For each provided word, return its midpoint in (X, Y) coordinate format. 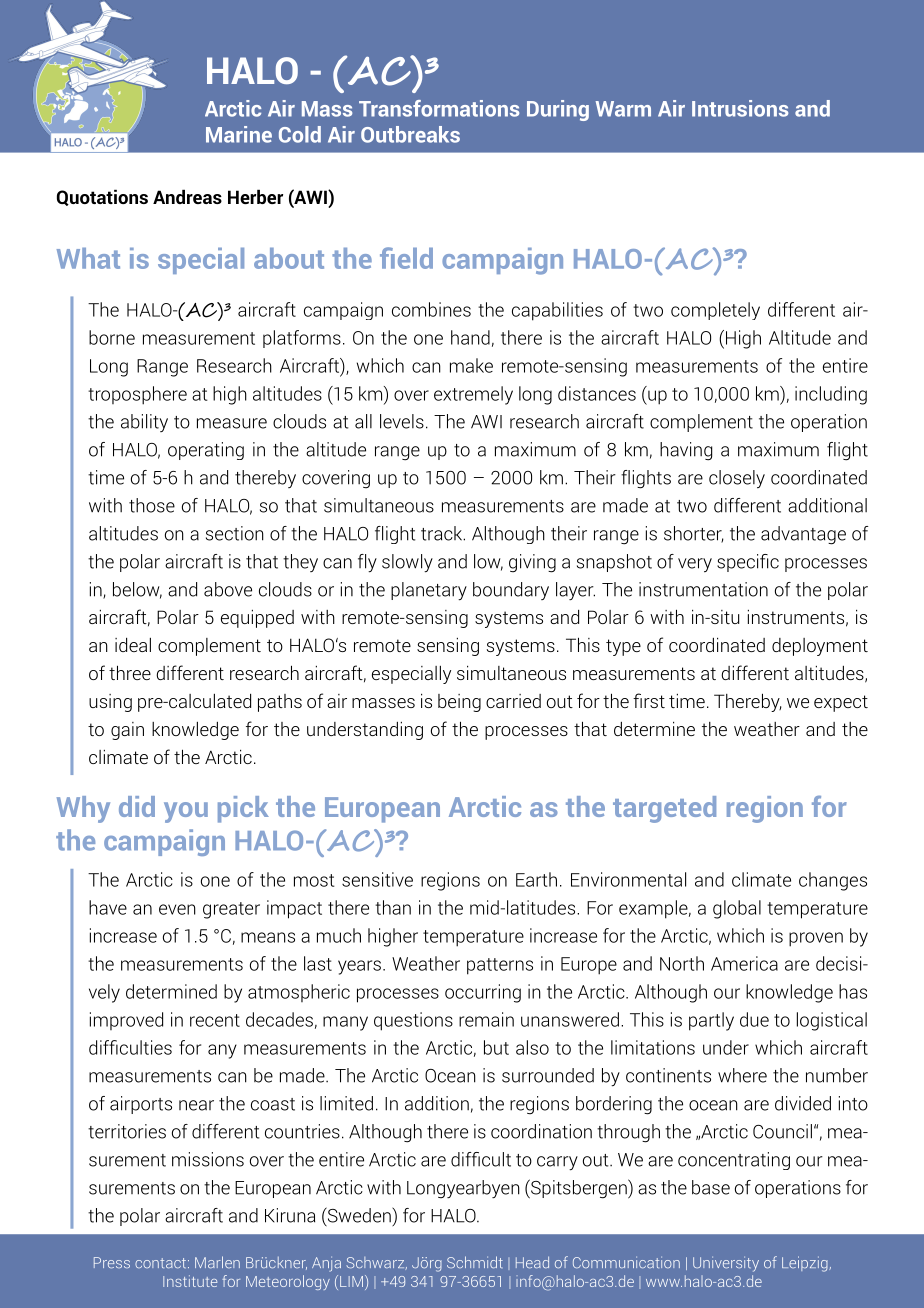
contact (162, 1263)
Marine (239, 134)
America (744, 963)
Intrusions (740, 108)
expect (841, 703)
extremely (473, 395)
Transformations (439, 108)
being (459, 703)
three (130, 672)
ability (144, 423)
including (831, 395)
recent (215, 1020)
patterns (500, 966)
